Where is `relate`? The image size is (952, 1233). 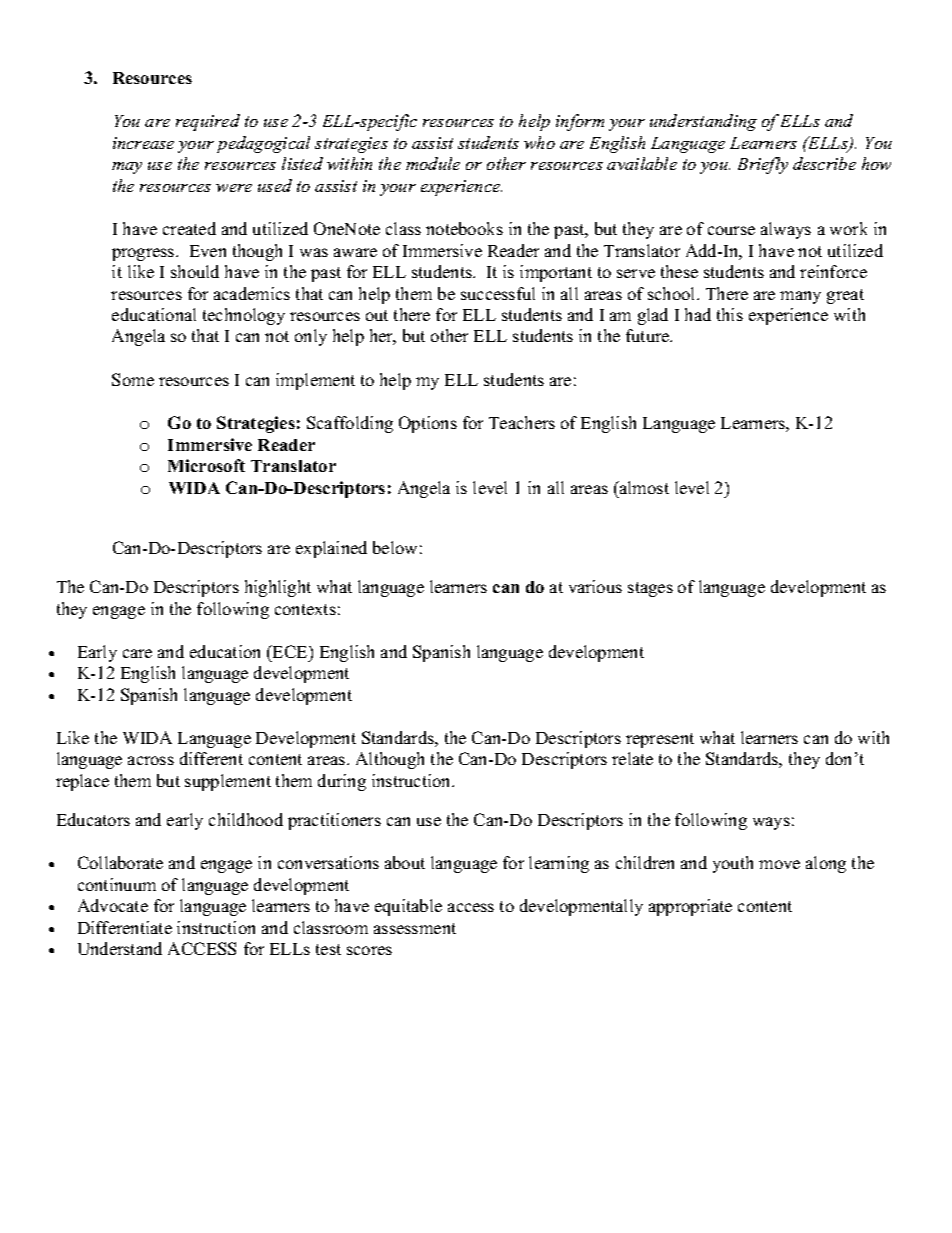
relate is located at coordinates (632, 758).
